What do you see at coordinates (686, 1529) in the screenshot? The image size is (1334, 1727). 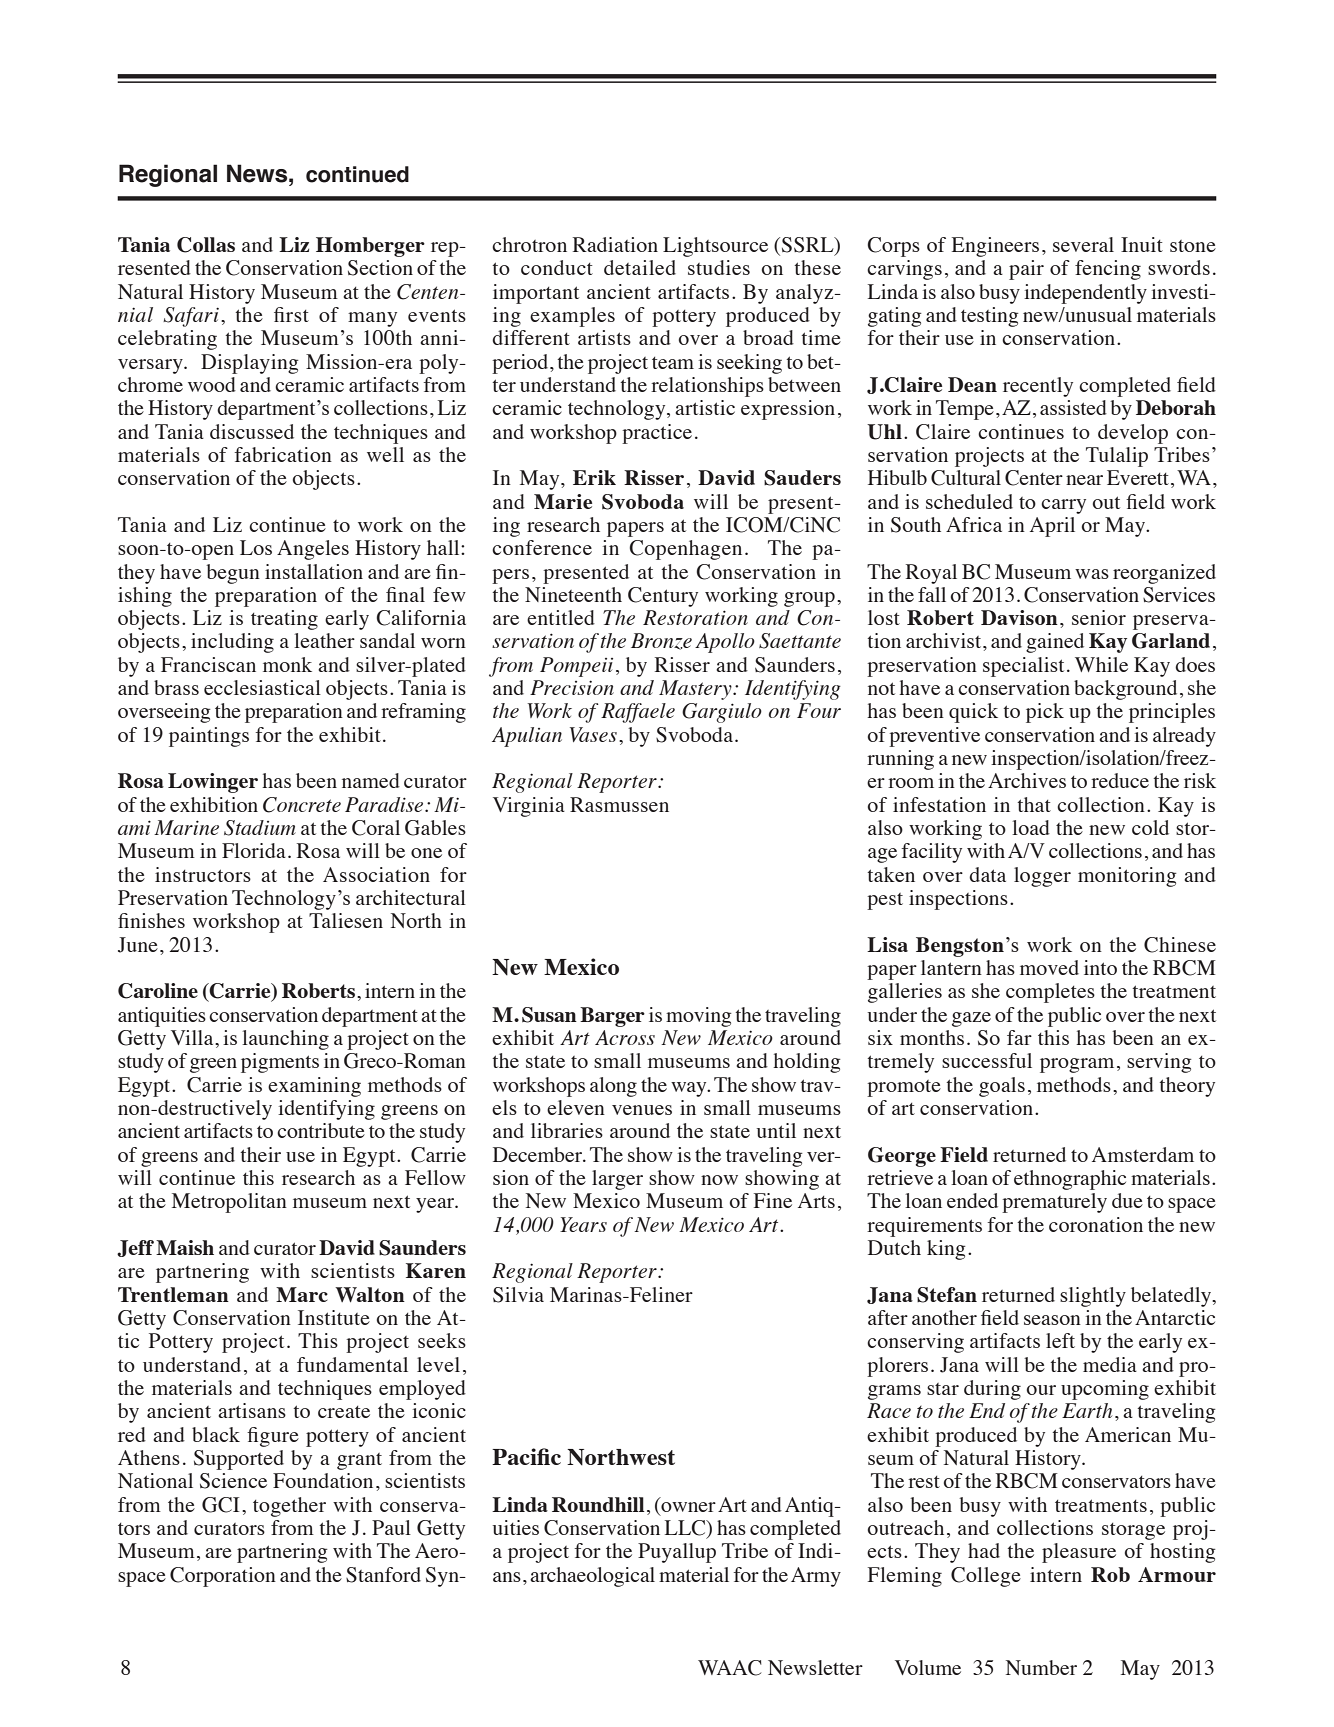 I see `LLC` at bounding box center [686, 1529].
